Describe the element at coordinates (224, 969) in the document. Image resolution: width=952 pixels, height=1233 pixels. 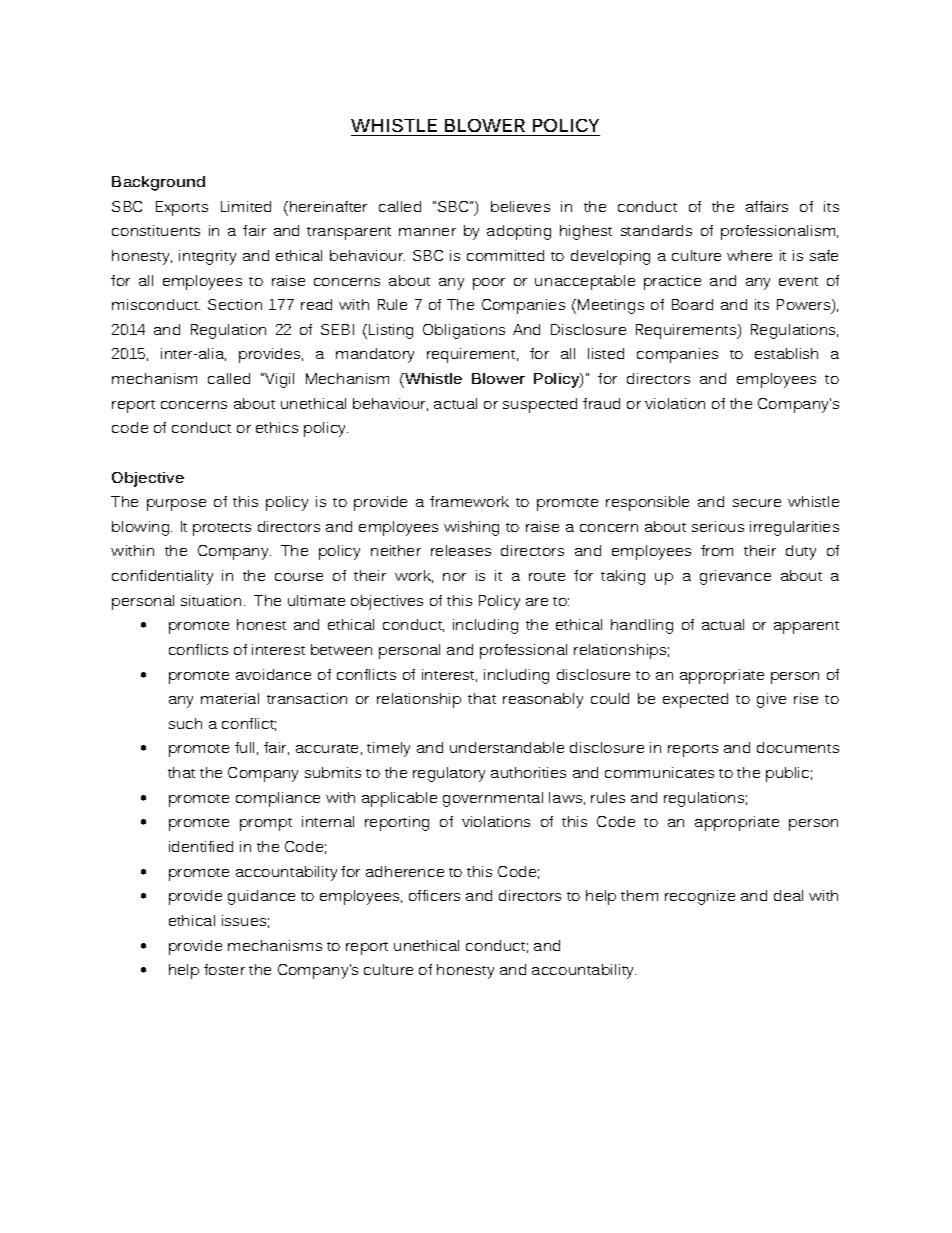
I see `foster` at that location.
